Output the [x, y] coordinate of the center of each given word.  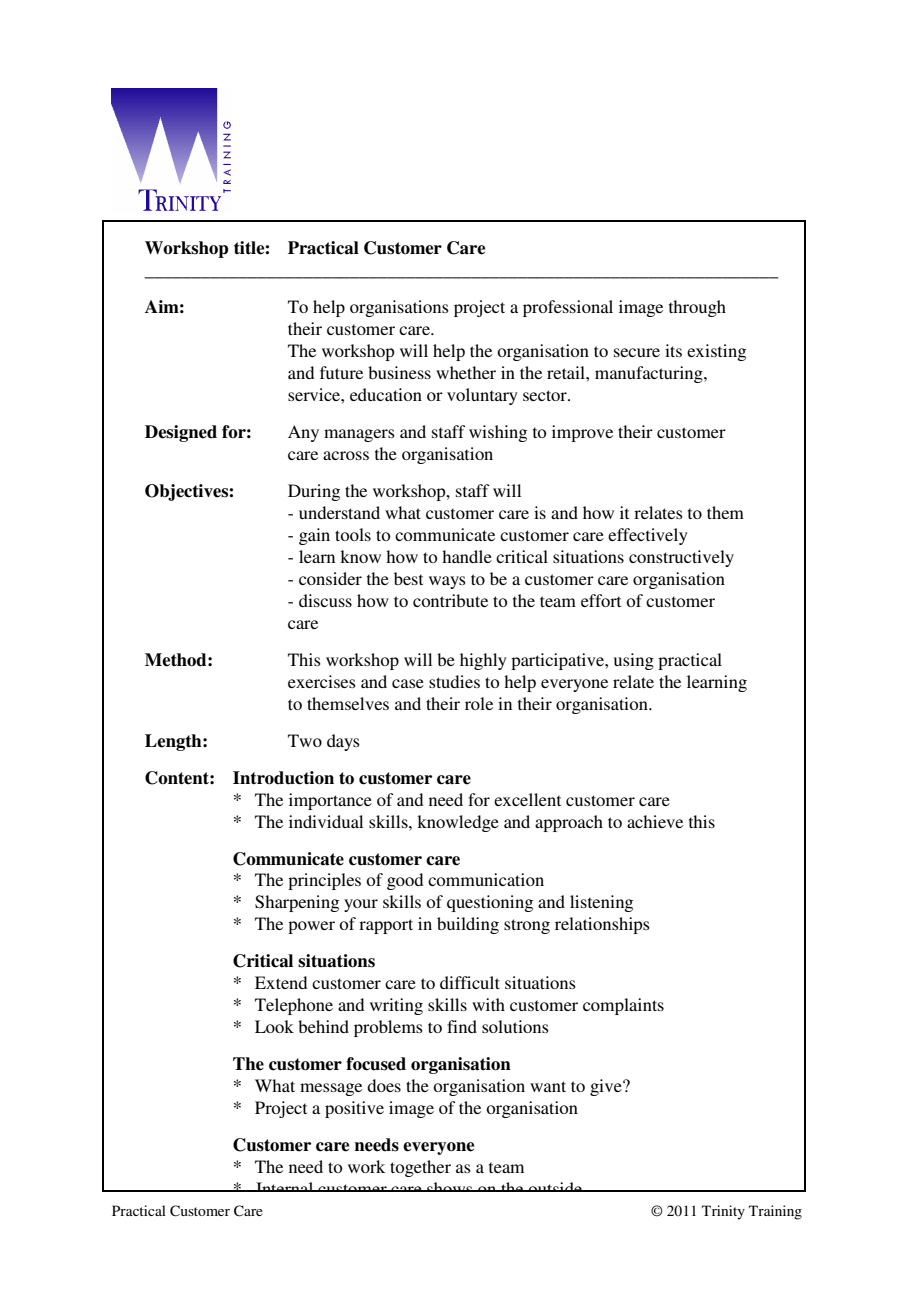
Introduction [283, 778]
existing [716, 352]
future [341, 372]
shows [450, 1187]
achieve [655, 821]
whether [466, 372]
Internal [285, 1187]
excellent [527, 799]
